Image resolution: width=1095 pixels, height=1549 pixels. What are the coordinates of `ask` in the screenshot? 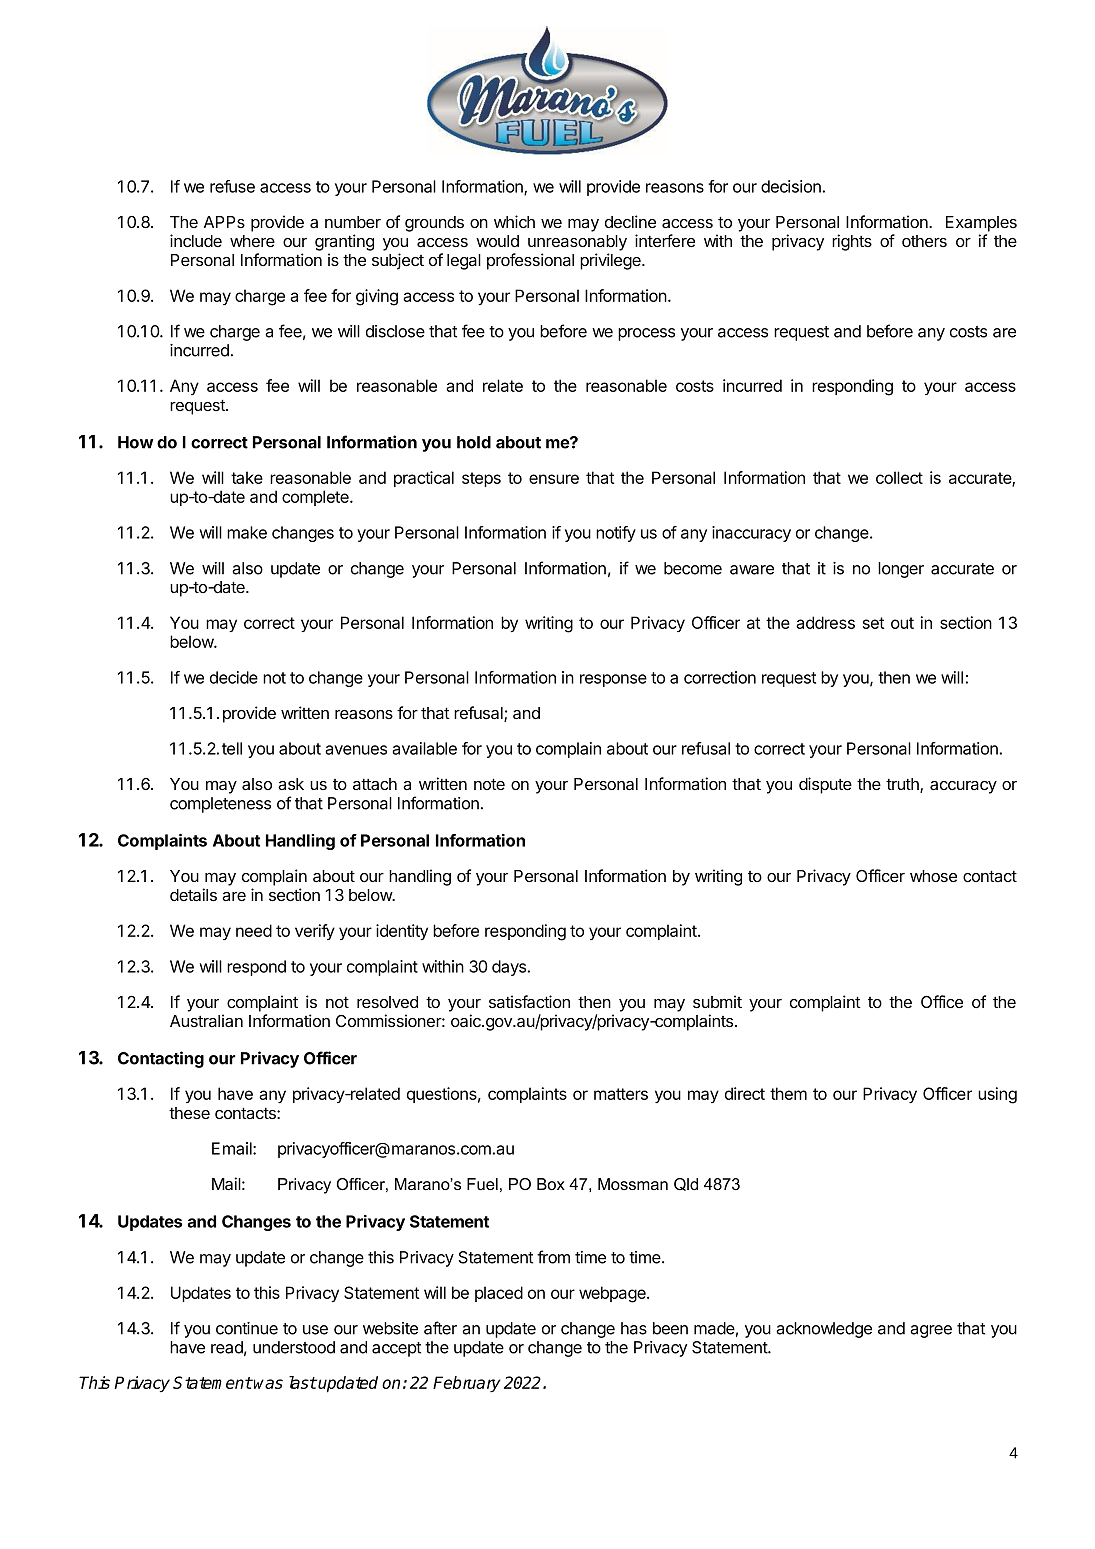 It's located at (291, 784).
